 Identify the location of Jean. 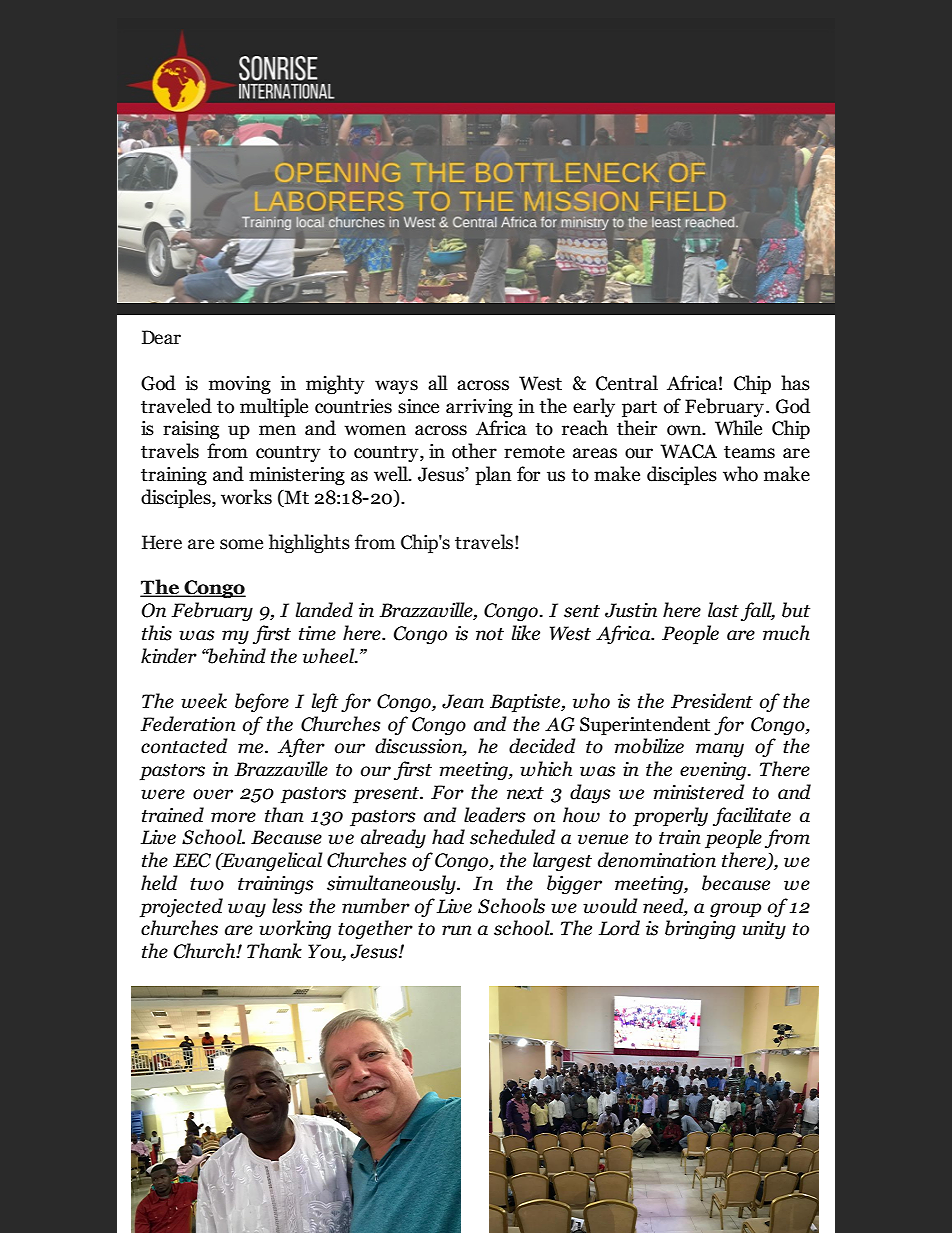
(463, 701).
